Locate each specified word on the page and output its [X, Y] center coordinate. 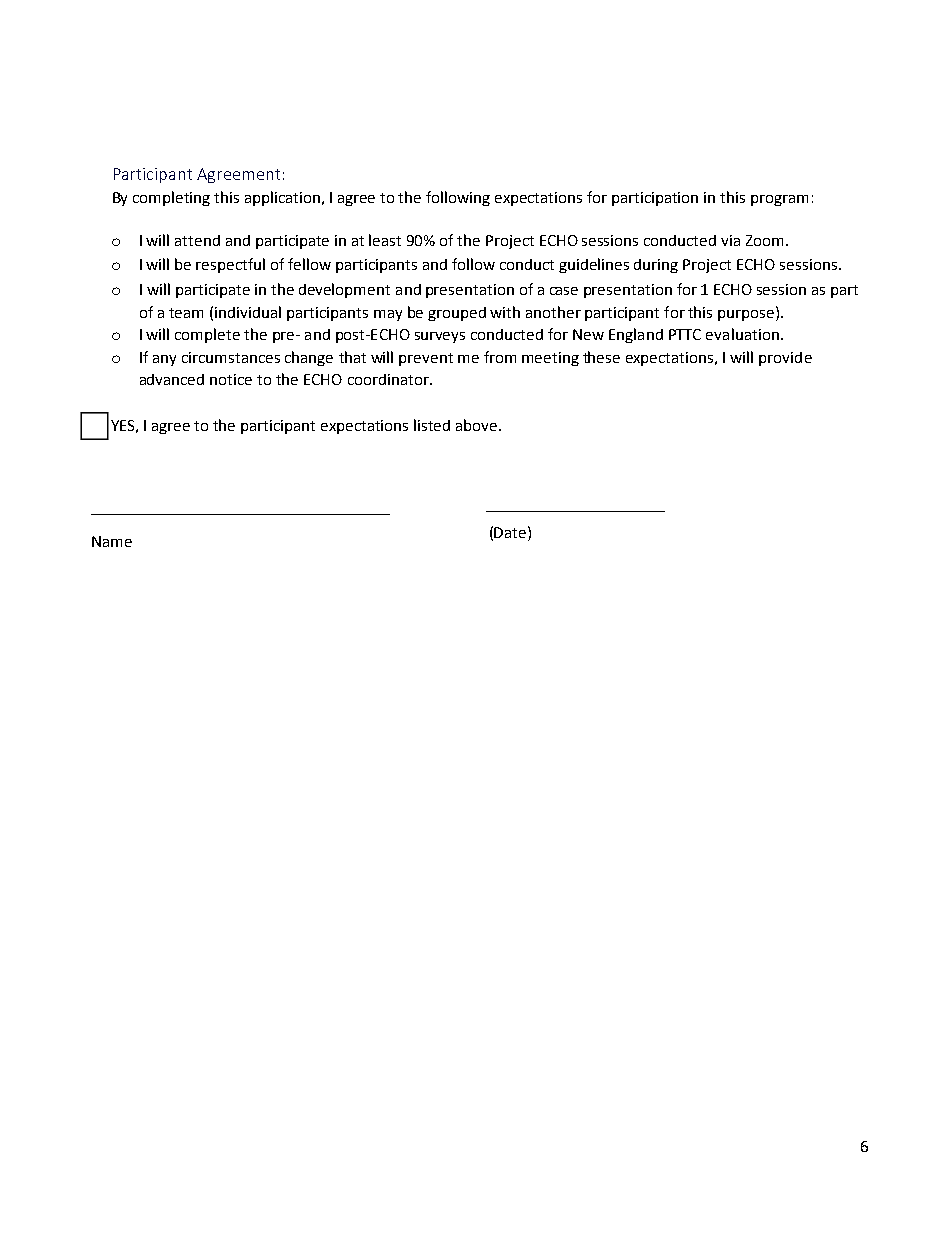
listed [432, 425]
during [656, 266]
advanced [172, 379]
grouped [457, 314]
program [779, 200]
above [478, 425]
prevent [426, 359]
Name [112, 541]
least [385, 240]
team [186, 313]
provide [785, 359]
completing [171, 198]
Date [510, 532]
